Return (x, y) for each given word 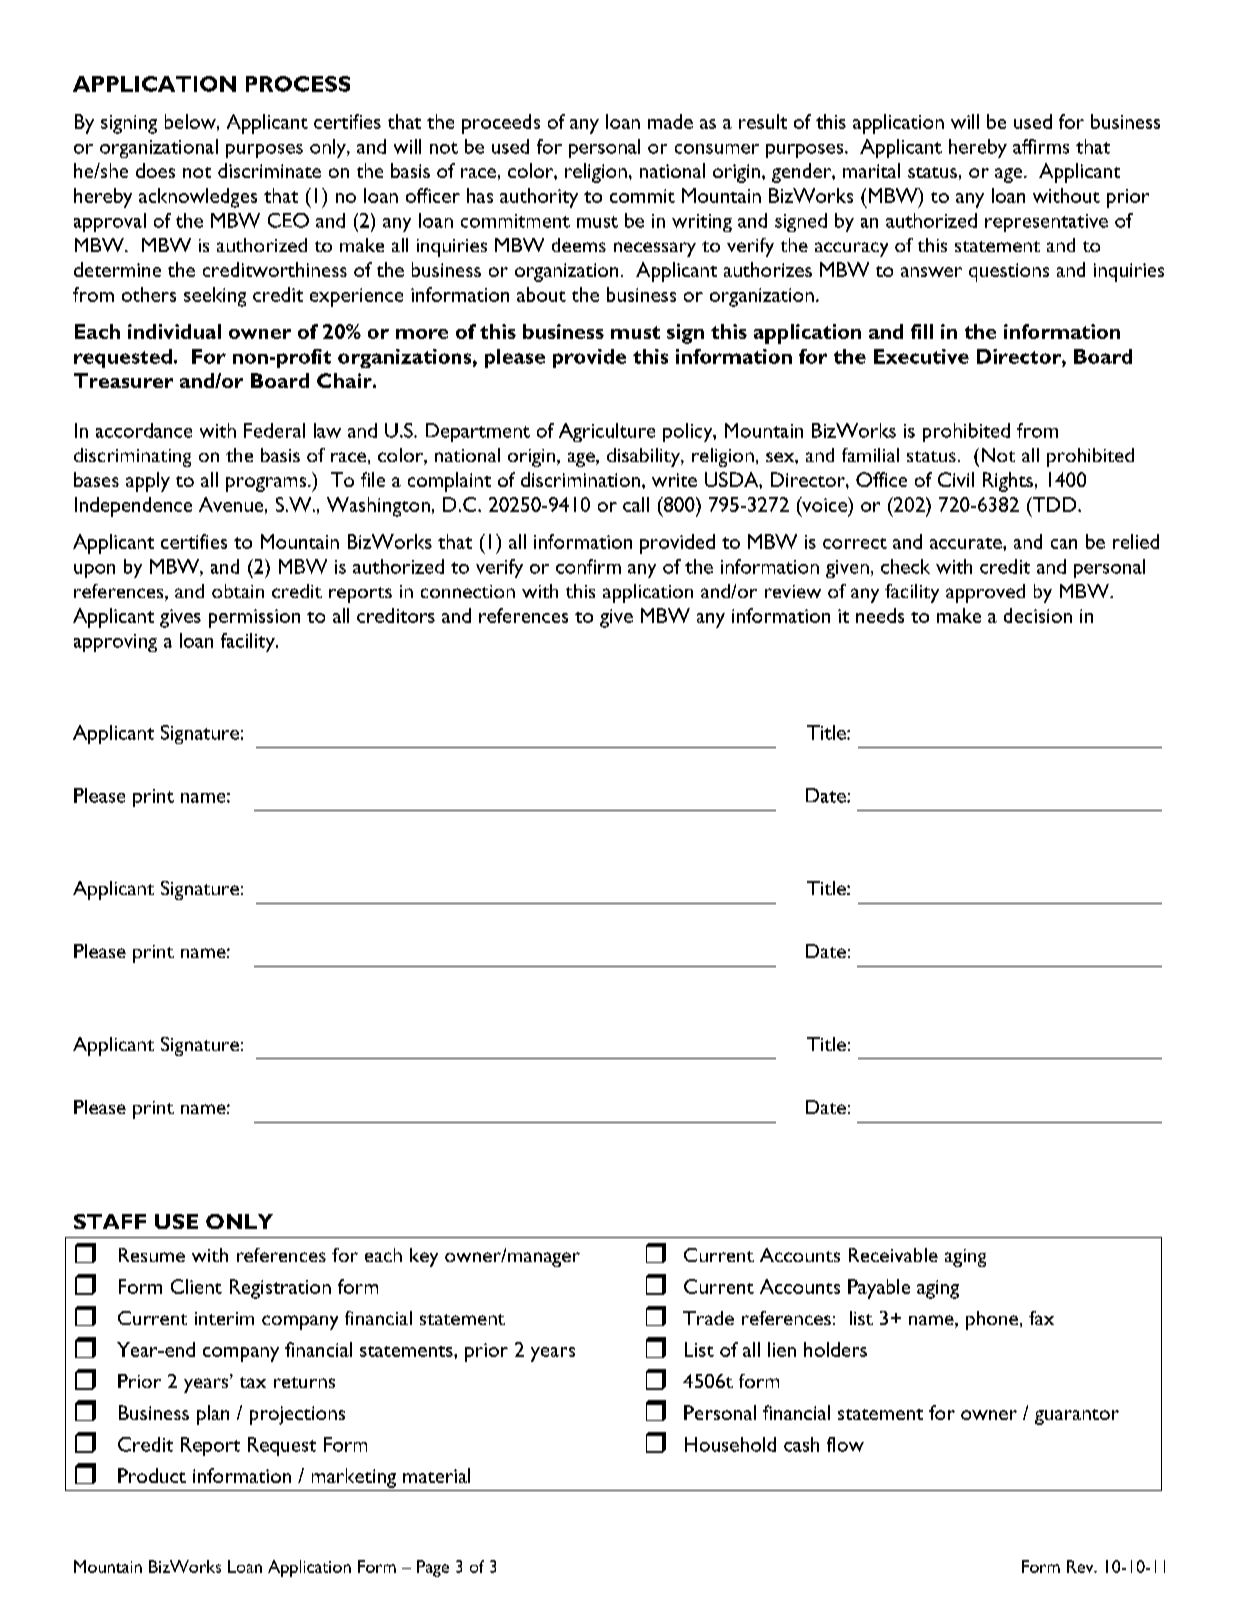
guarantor (1077, 1417)
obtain (238, 591)
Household (730, 1444)
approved (985, 593)
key (424, 1257)
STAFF (110, 1221)
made (670, 121)
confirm (588, 566)
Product (152, 1475)
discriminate (269, 170)
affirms (1041, 146)
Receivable (893, 1255)
